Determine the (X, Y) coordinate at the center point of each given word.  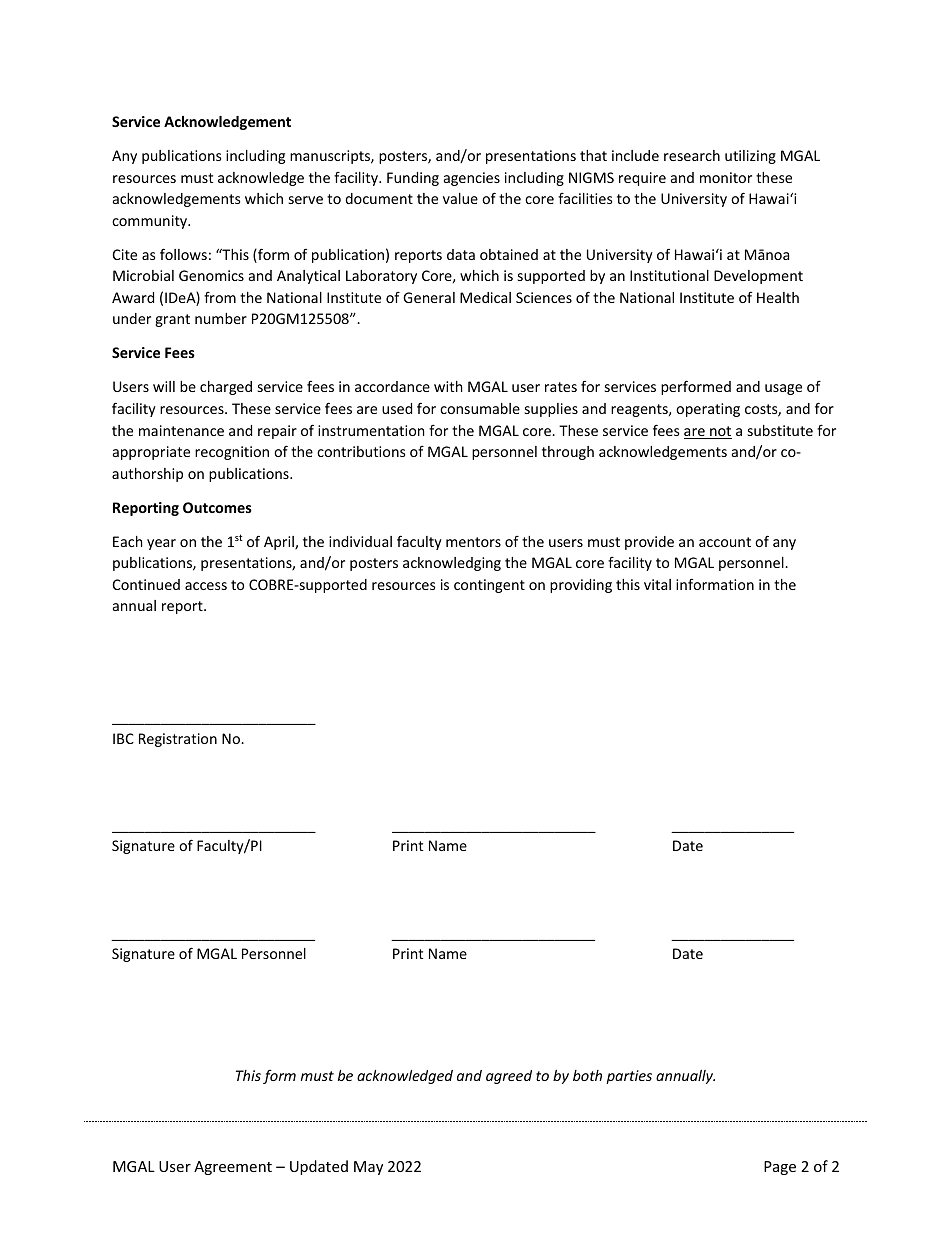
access (206, 586)
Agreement (233, 1168)
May (368, 1168)
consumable (480, 408)
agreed (509, 1077)
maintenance (181, 430)
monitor (726, 177)
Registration (178, 740)
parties (629, 1077)
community (151, 222)
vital (657, 584)
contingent (489, 586)
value (460, 198)
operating (708, 410)
